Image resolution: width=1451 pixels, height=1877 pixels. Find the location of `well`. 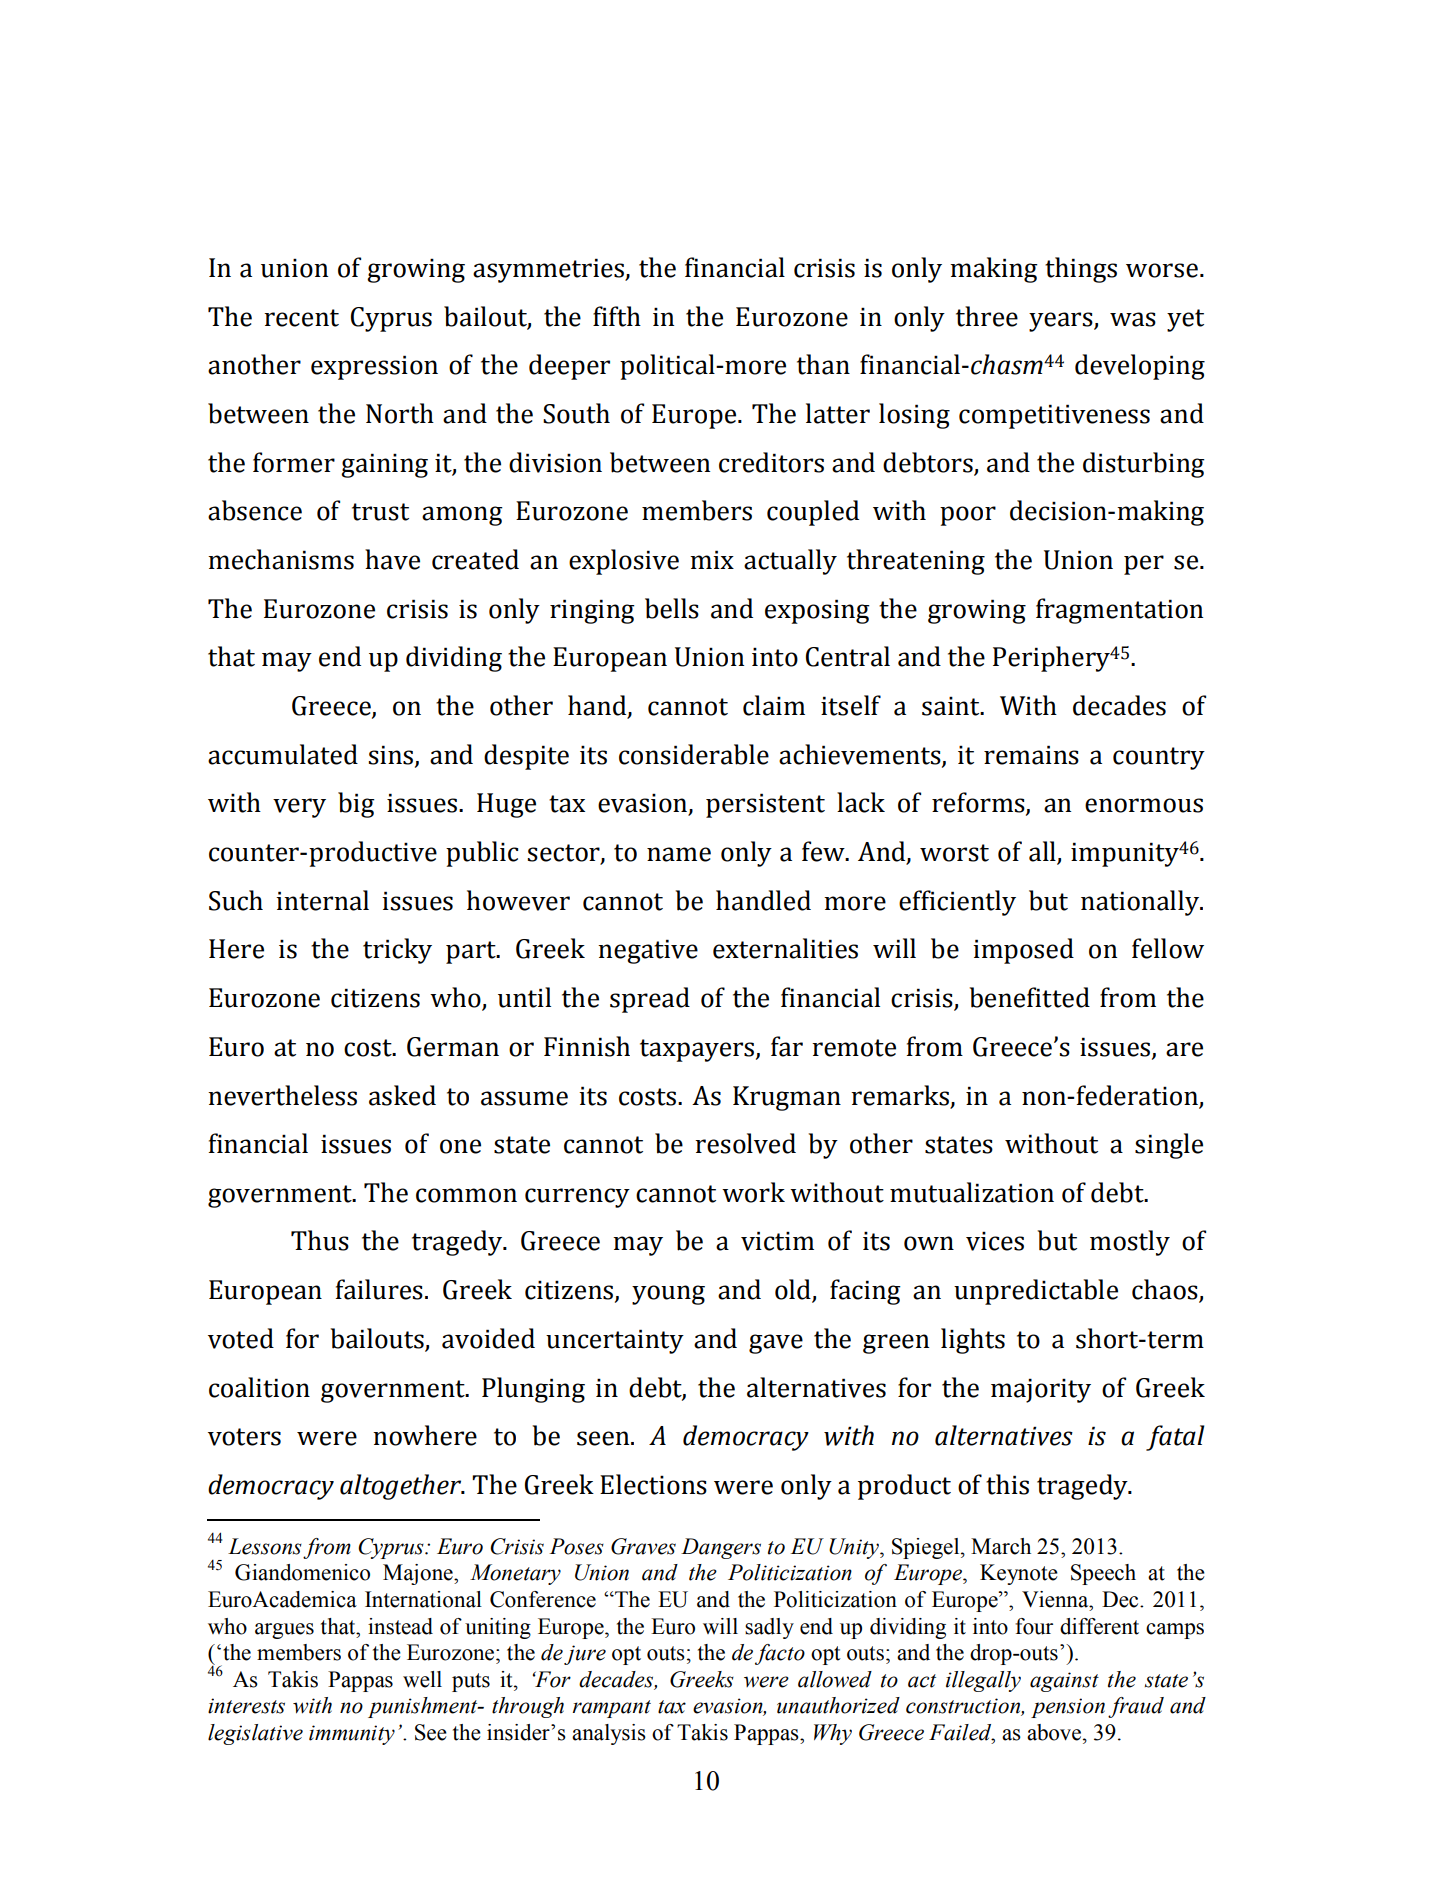

well is located at coordinates (422, 1679).
